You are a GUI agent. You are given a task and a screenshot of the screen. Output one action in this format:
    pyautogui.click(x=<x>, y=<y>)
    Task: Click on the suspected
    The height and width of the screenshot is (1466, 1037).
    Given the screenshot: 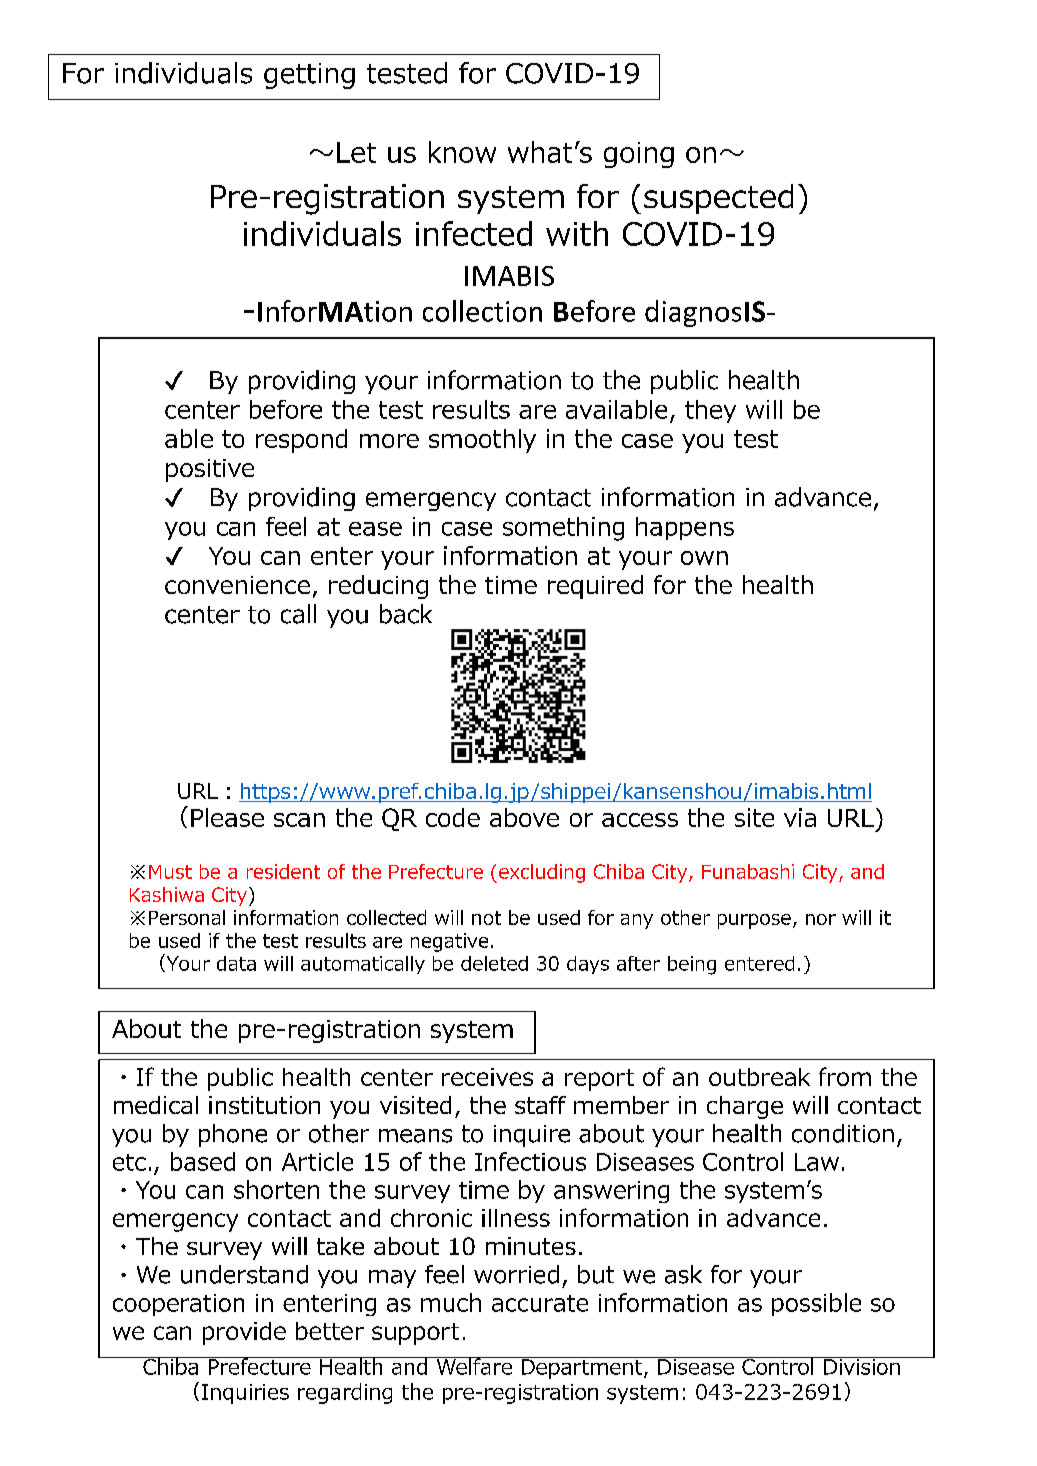 What is the action you would take?
    pyautogui.click(x=718, y=199)
